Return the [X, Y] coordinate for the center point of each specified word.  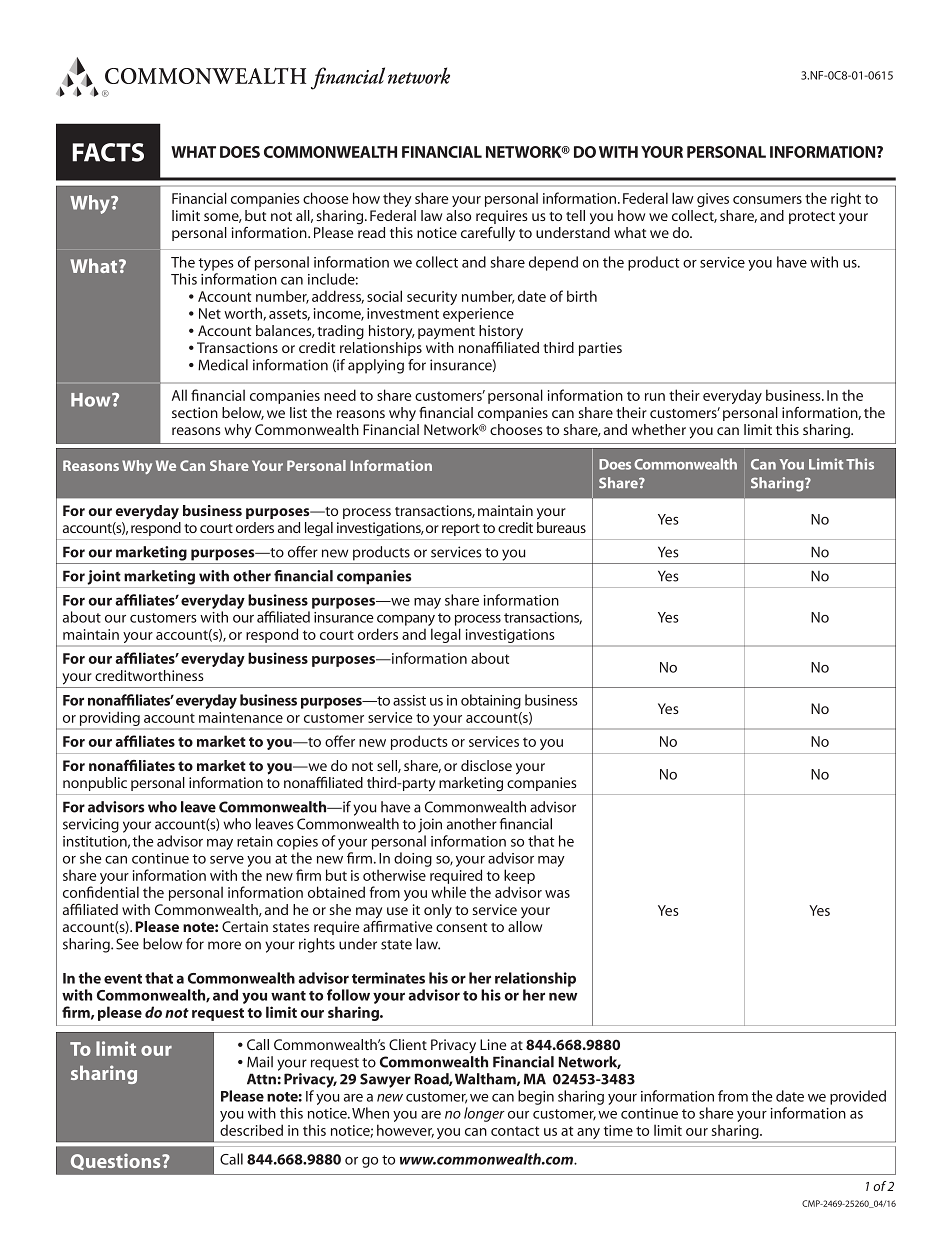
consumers [767, 200]
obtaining [491, 701]
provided [858, 1097]
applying [376, 366]
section [195, 412]
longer [484, 1114]
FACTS [108, 152]
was [557, 894]
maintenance [241, 717]
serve [227, 860]
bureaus [561, 527]
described [251, 1130]
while [448, 892]
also [458, 215]
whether [659, 429]
